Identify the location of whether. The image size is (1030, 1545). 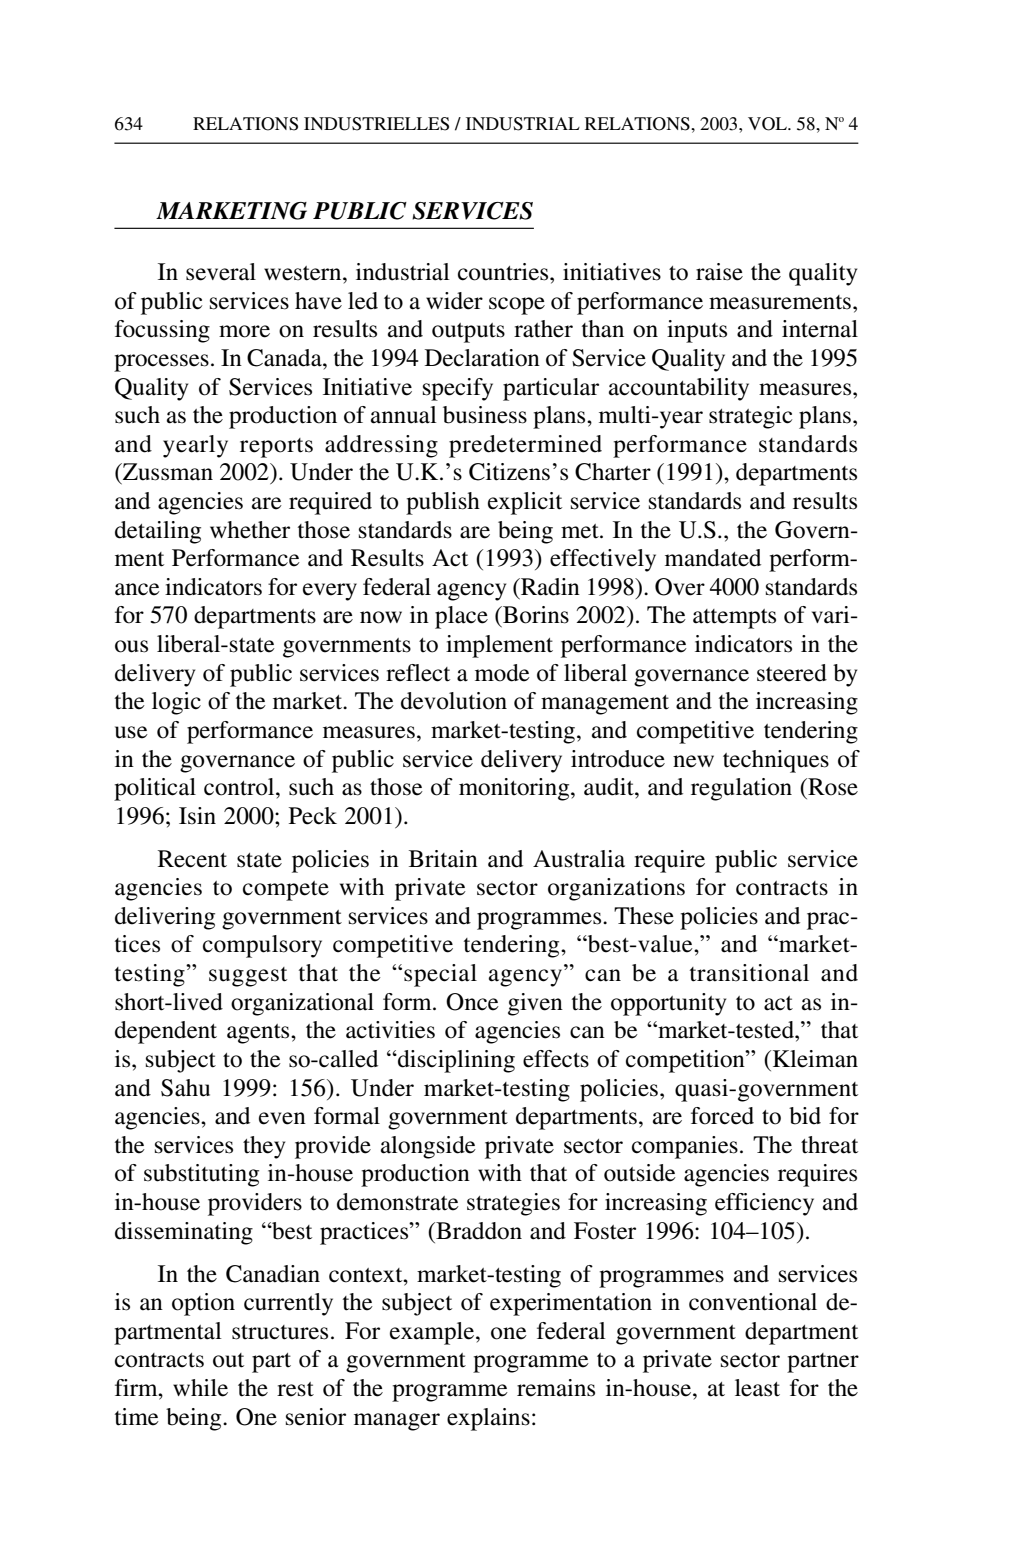
(250, 530).
